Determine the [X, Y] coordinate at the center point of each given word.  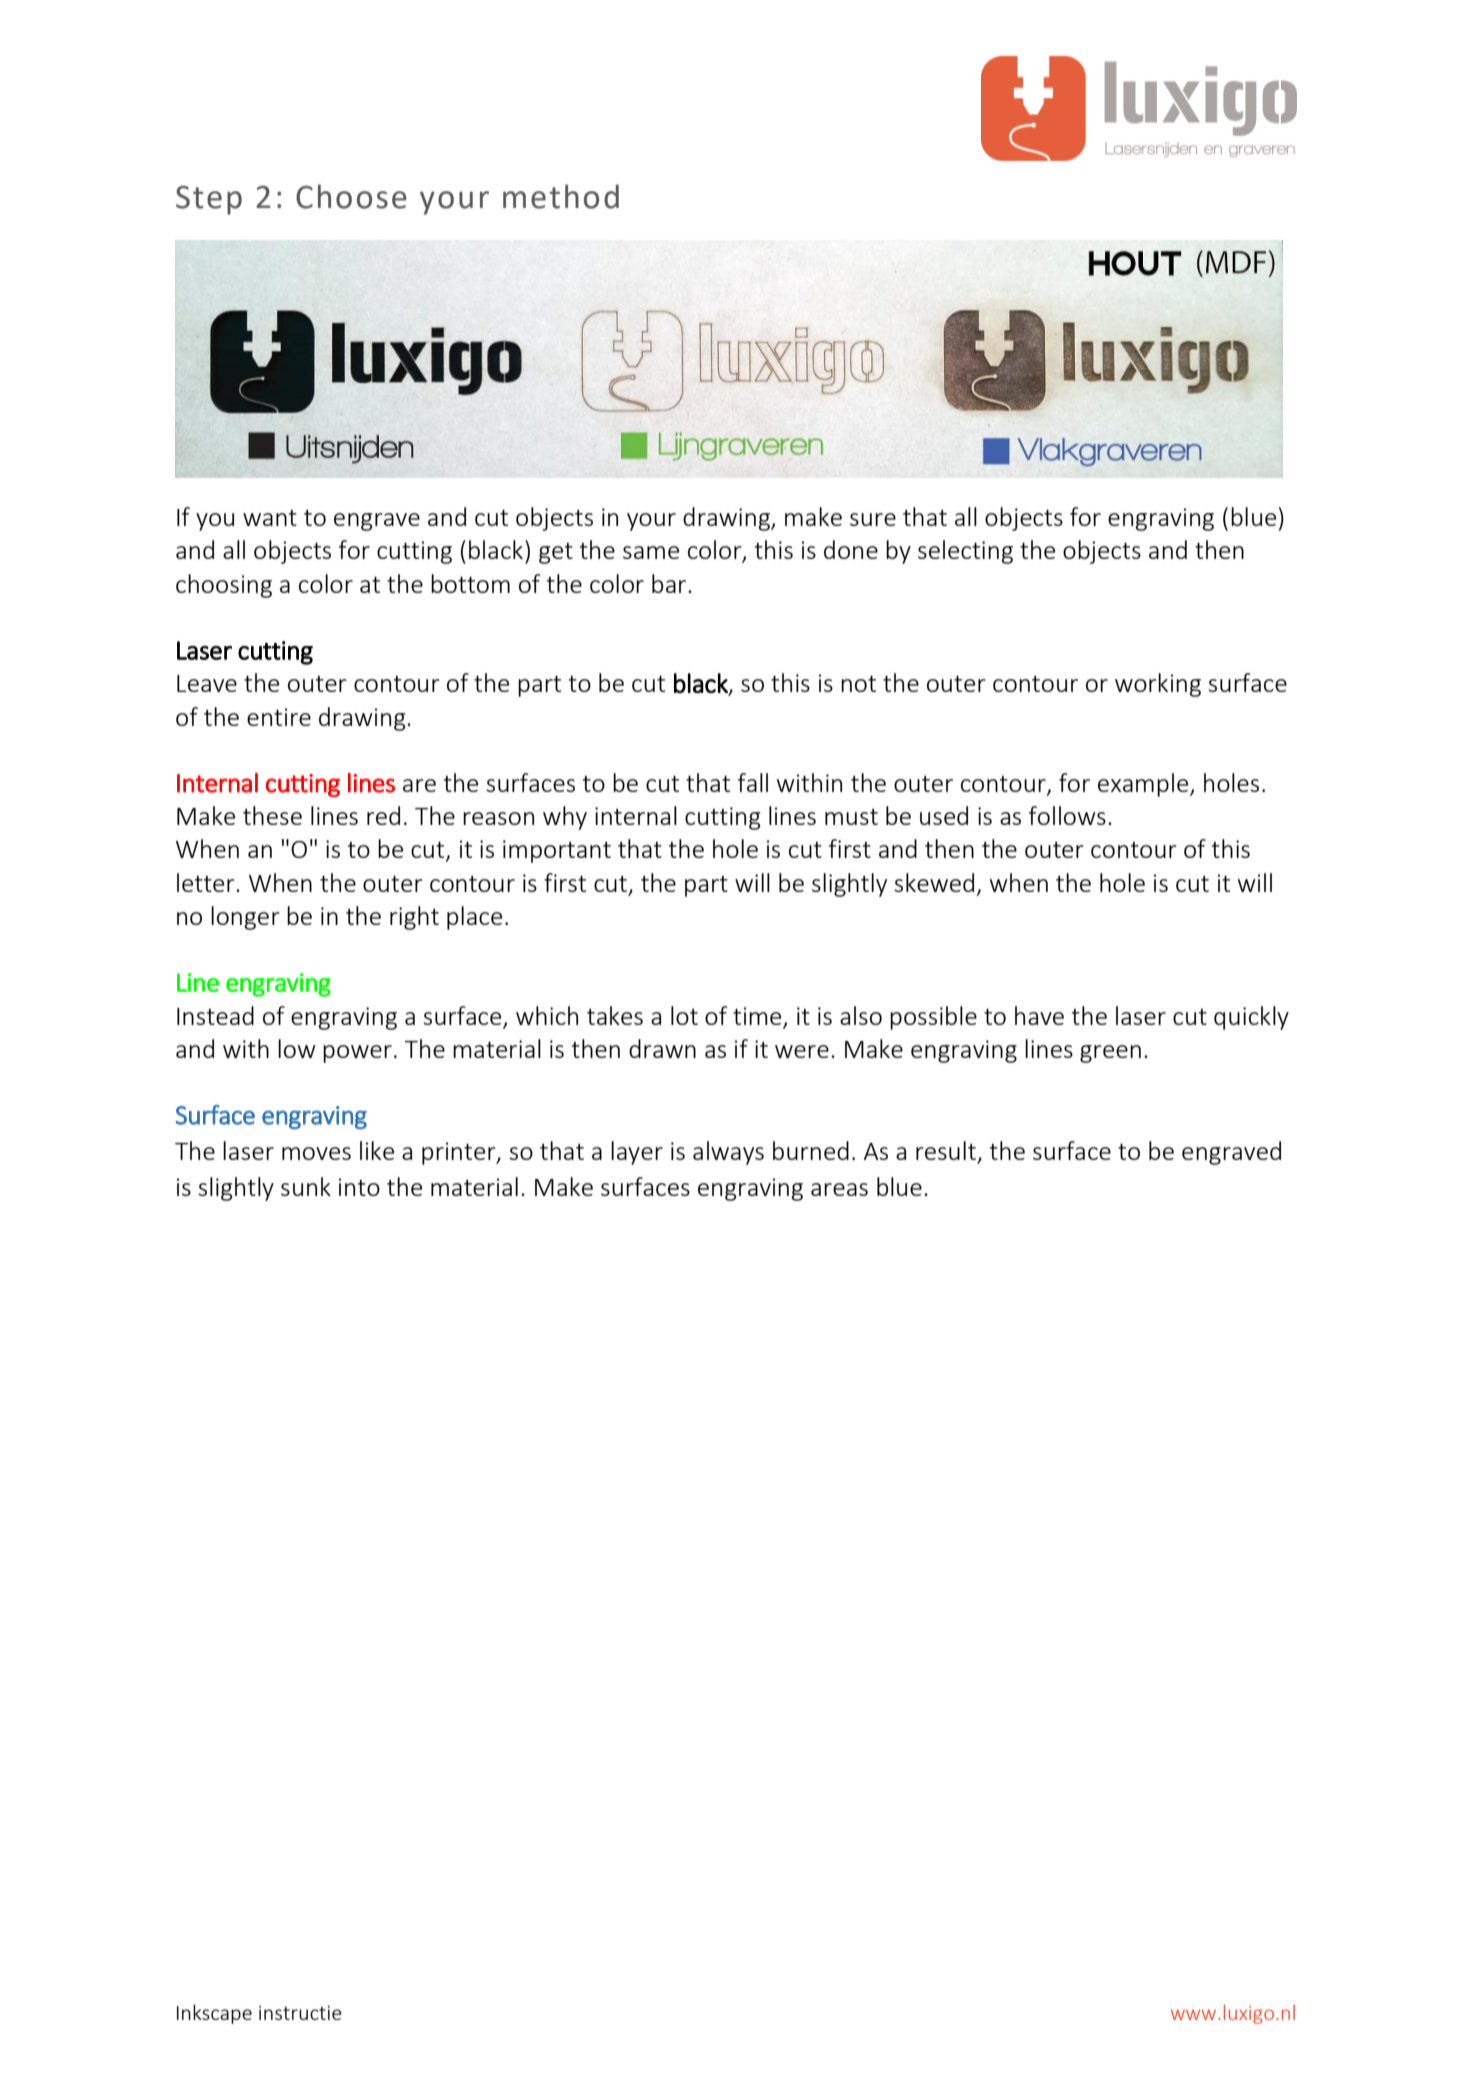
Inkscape [214, 2014]
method [561, 196]
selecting [965, 552]
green [1110, 1054]
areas [839, 1189]
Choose [351, 196]
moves [316, 1153]
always [728, 1153]
